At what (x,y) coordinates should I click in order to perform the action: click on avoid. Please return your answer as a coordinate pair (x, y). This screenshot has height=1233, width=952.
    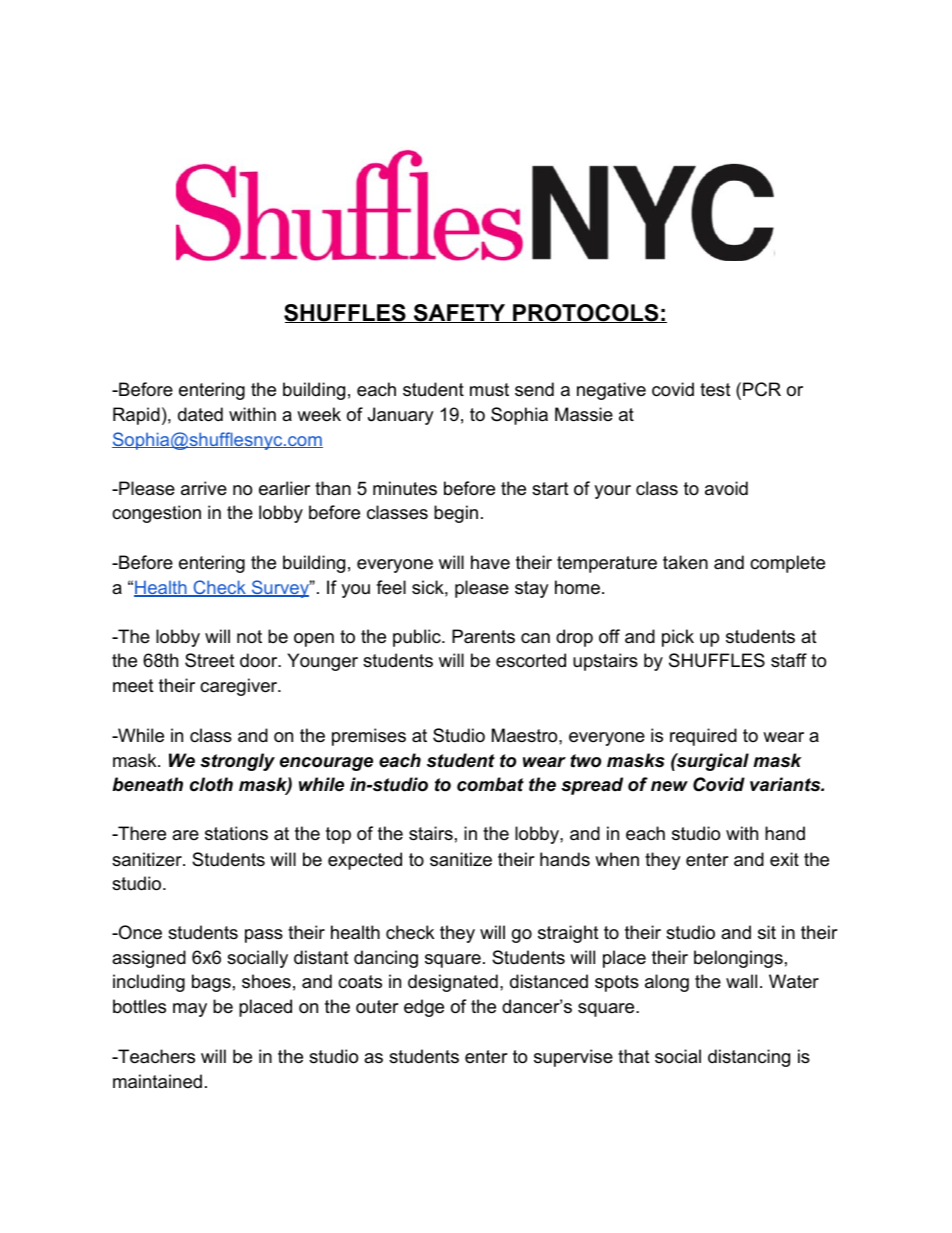
    Looking at the image, I should click on (726, 488).
